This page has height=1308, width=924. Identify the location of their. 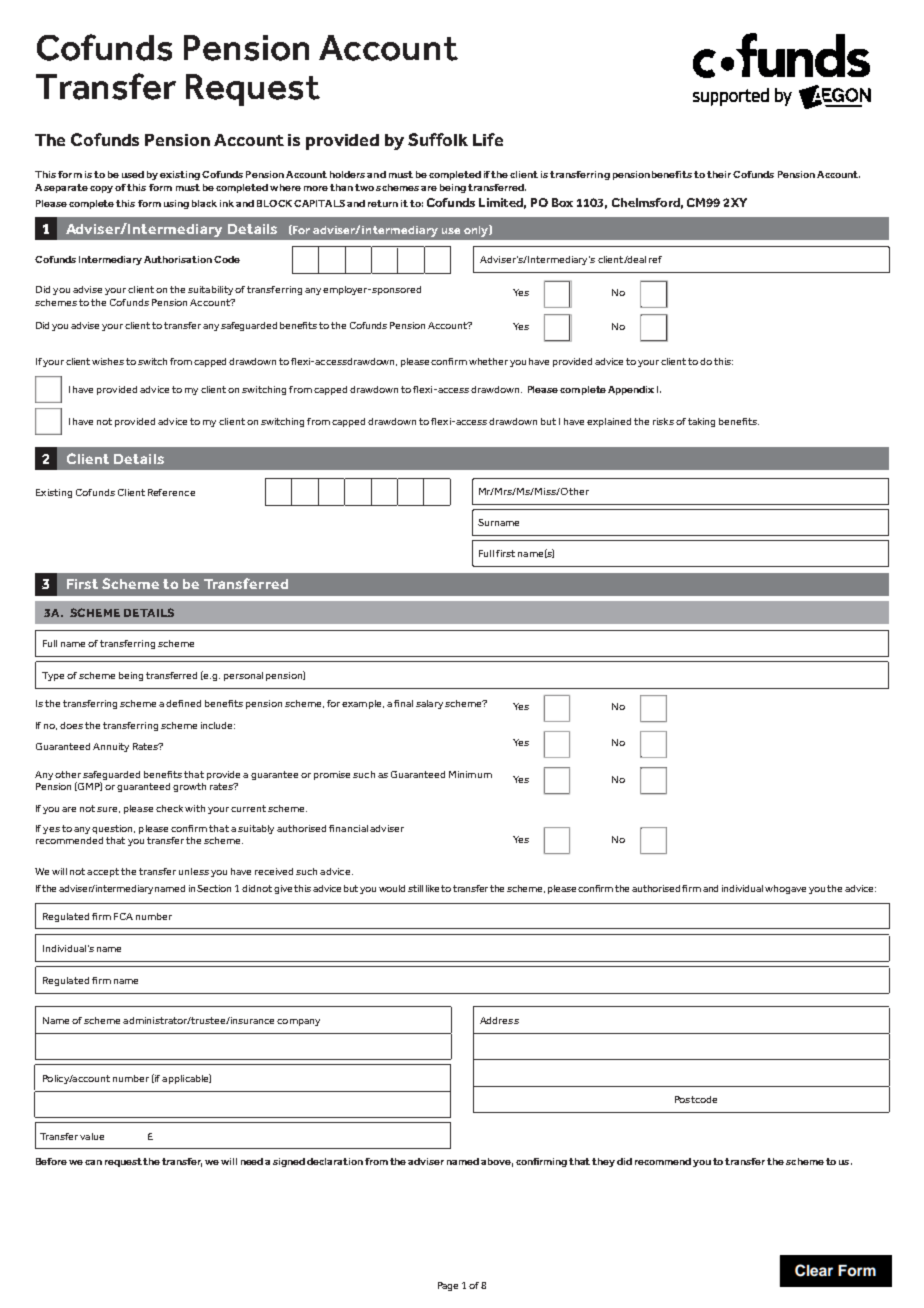
(719, 174).
